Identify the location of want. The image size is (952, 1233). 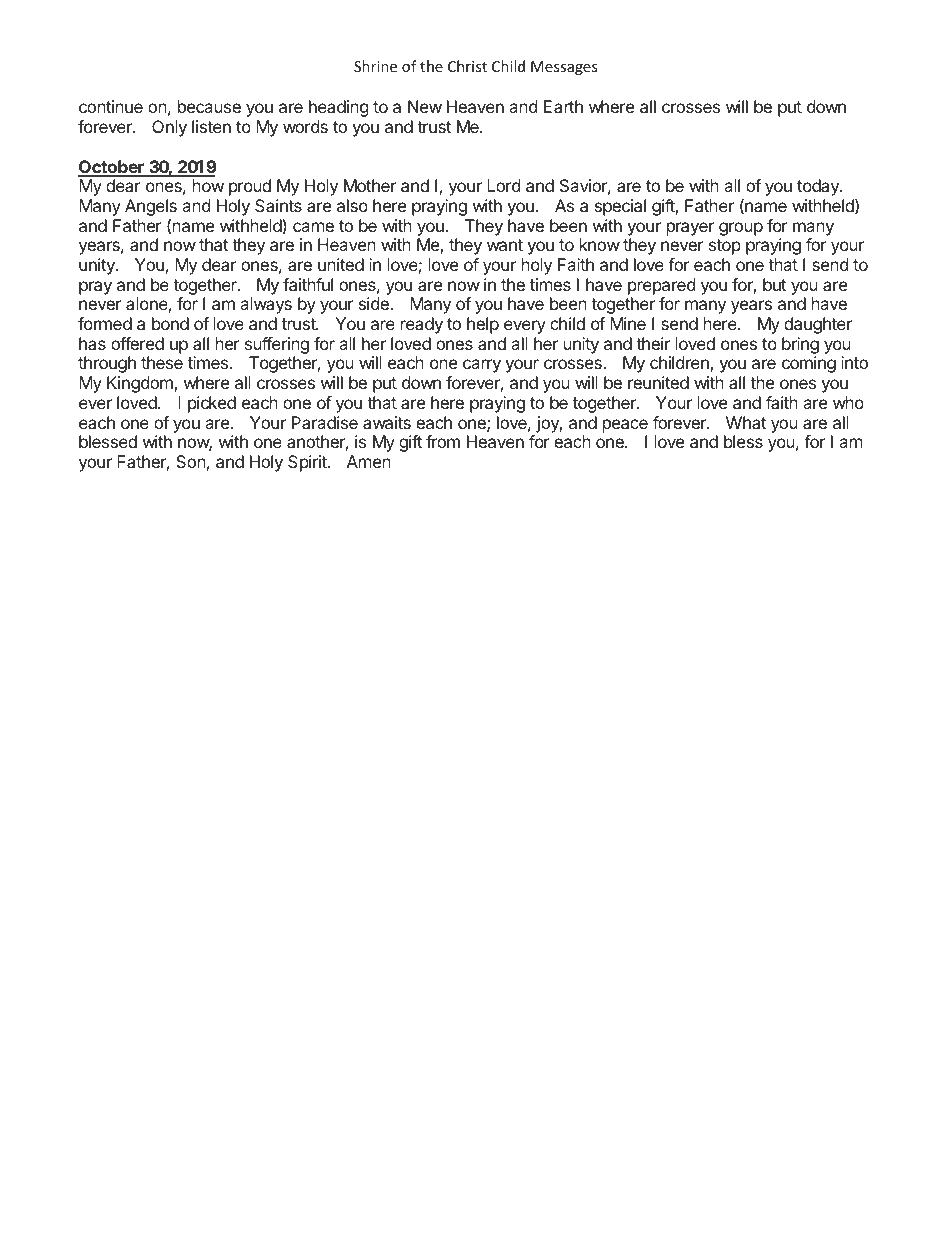
(505, 245).
